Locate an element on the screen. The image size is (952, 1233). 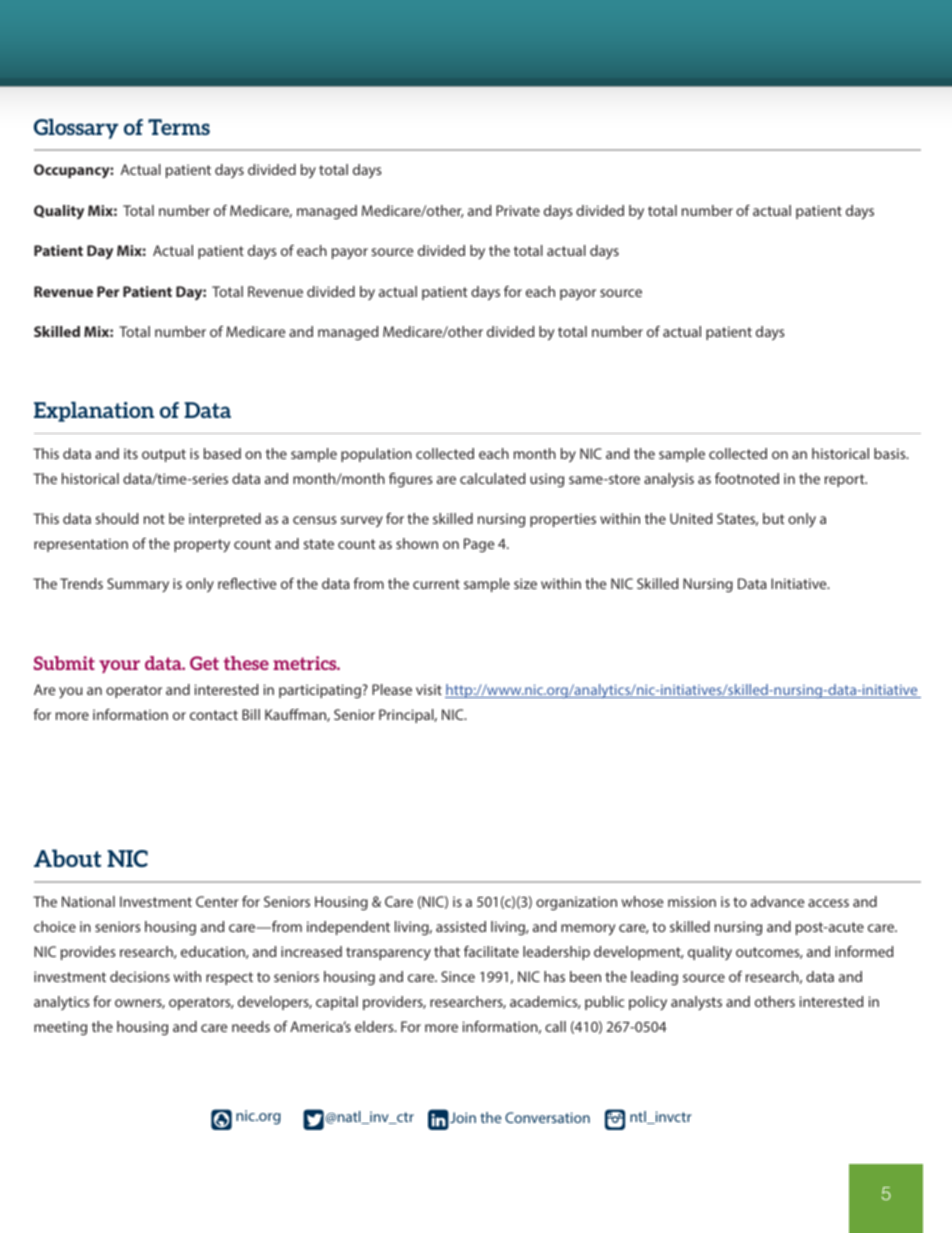
Explanation is located at coordinates (94, 412).
